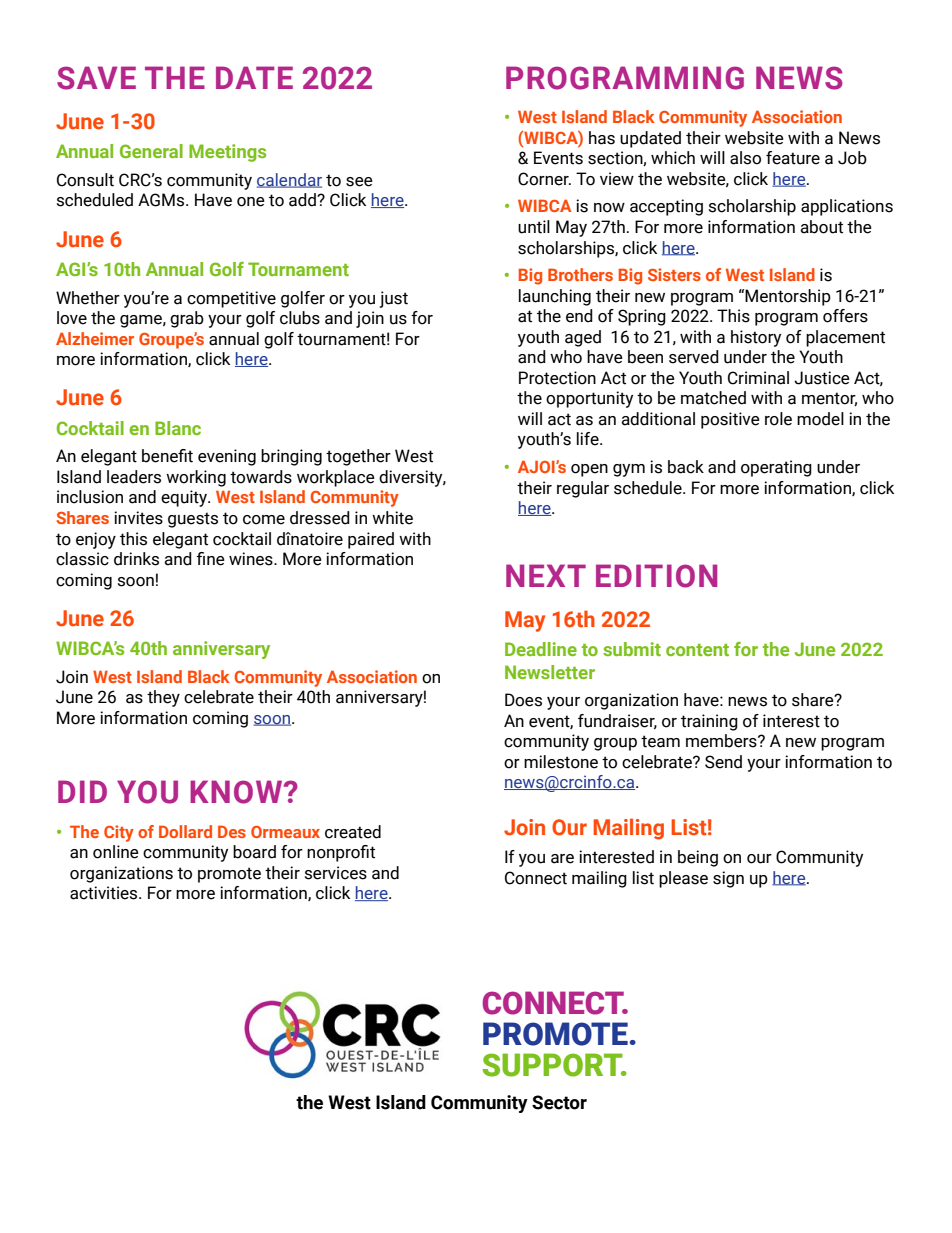 This screenshot has width=952, height=1233. What do you see at coordinates (656, 576) in the screenshot?
I see `EDITION` at bounding box center [656, 576].
